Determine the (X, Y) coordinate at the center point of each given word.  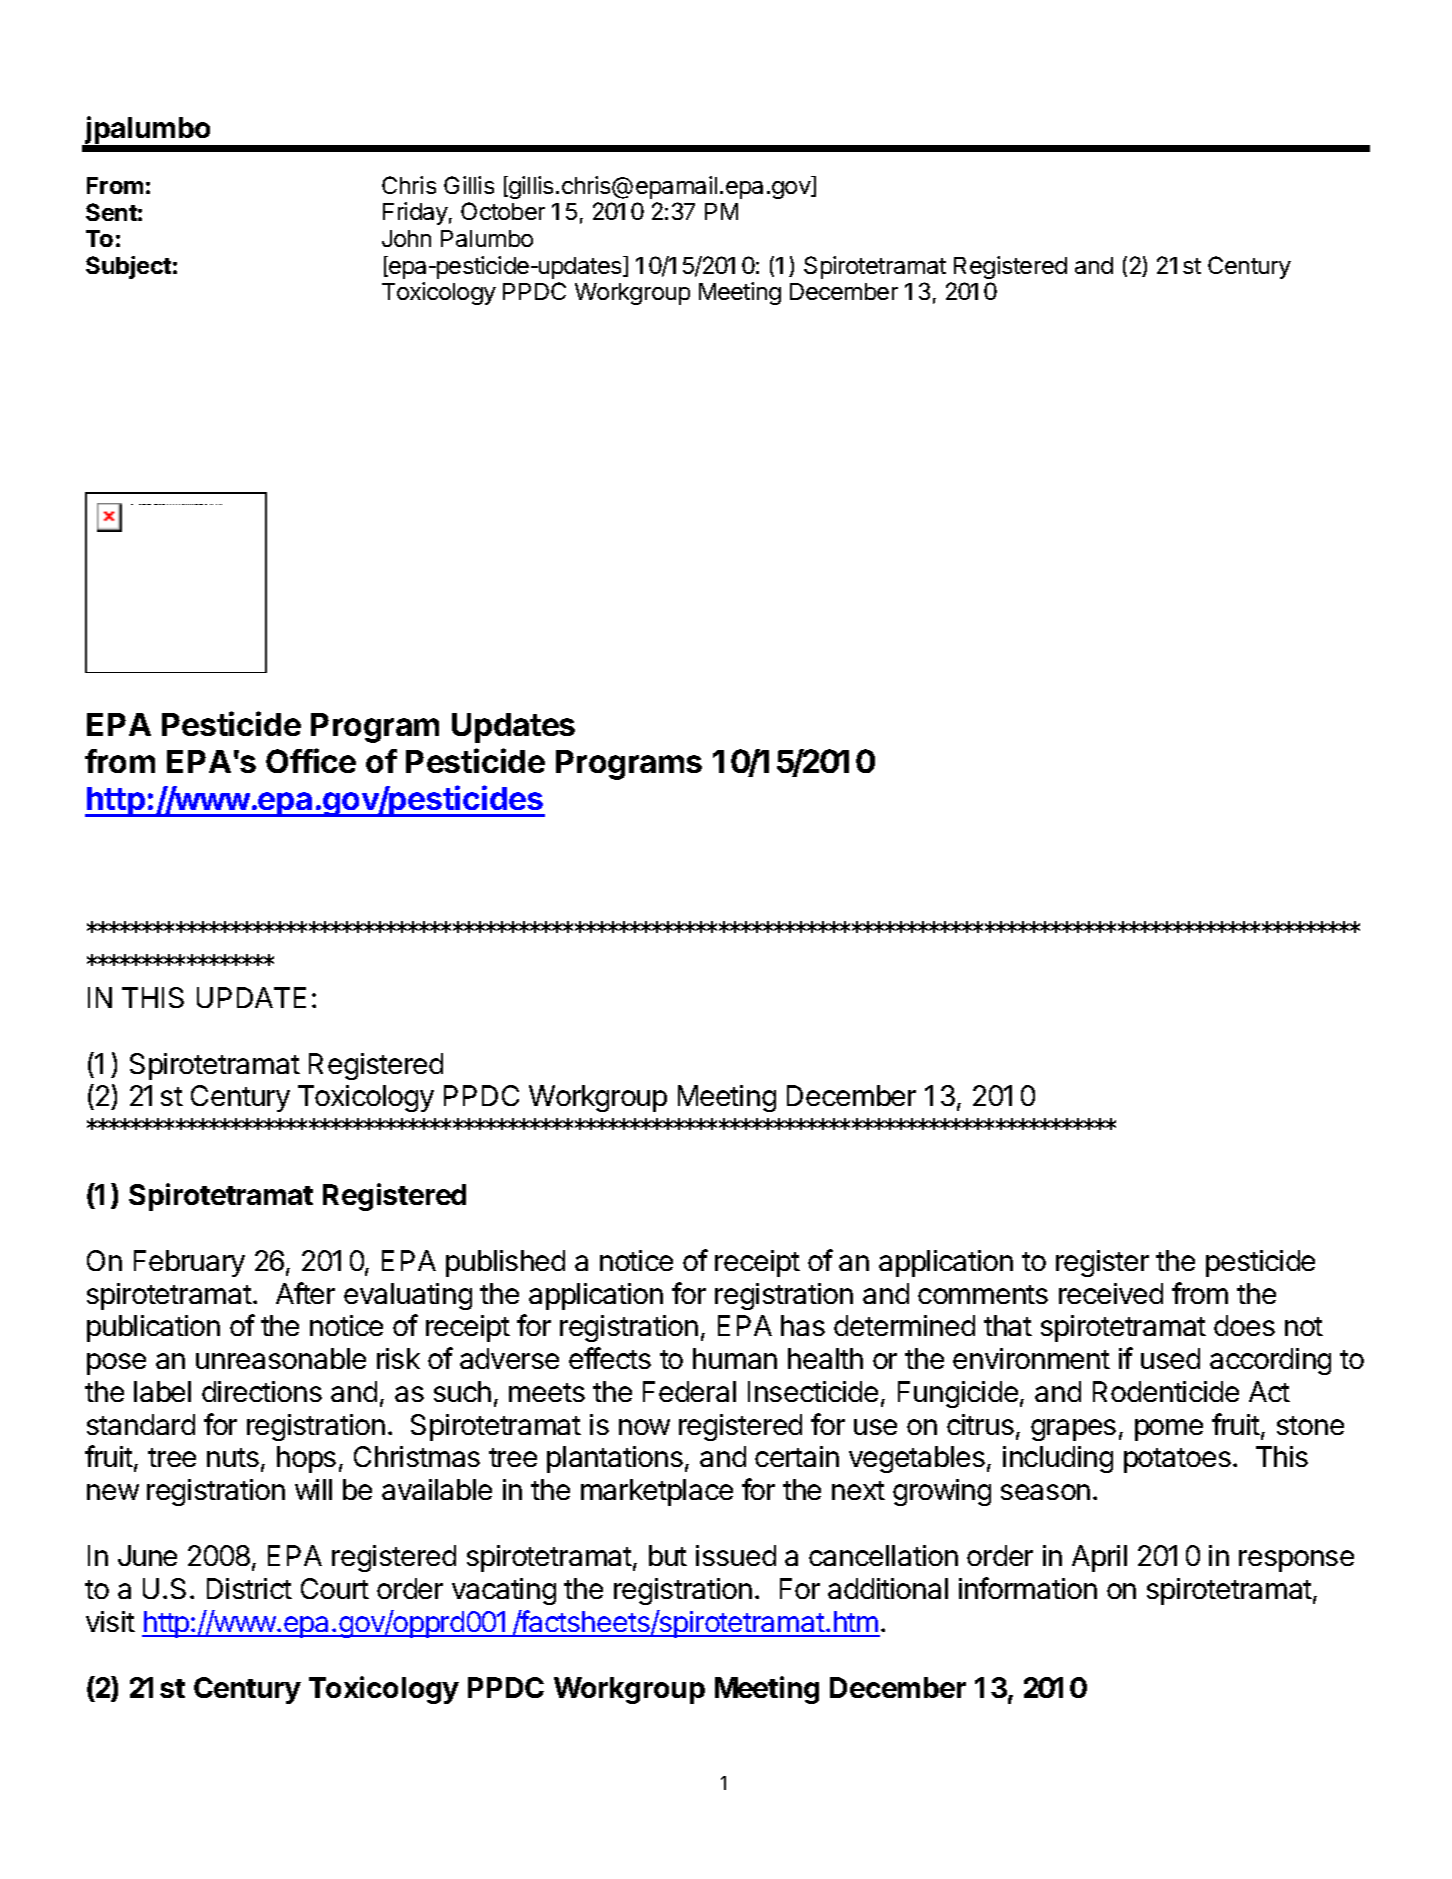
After (305, 1293)
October (503, 211)
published (505, 1263)
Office (311, 760)
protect (165, 504)
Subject (128, 267)
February (189, 1263)
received (1111, 1293)
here (140, 504)
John (406, 238)
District (249, 1588)
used (1170, 1358)
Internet (220, 504)
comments (983, 1294)
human (735, 1358)
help (160, 504)
